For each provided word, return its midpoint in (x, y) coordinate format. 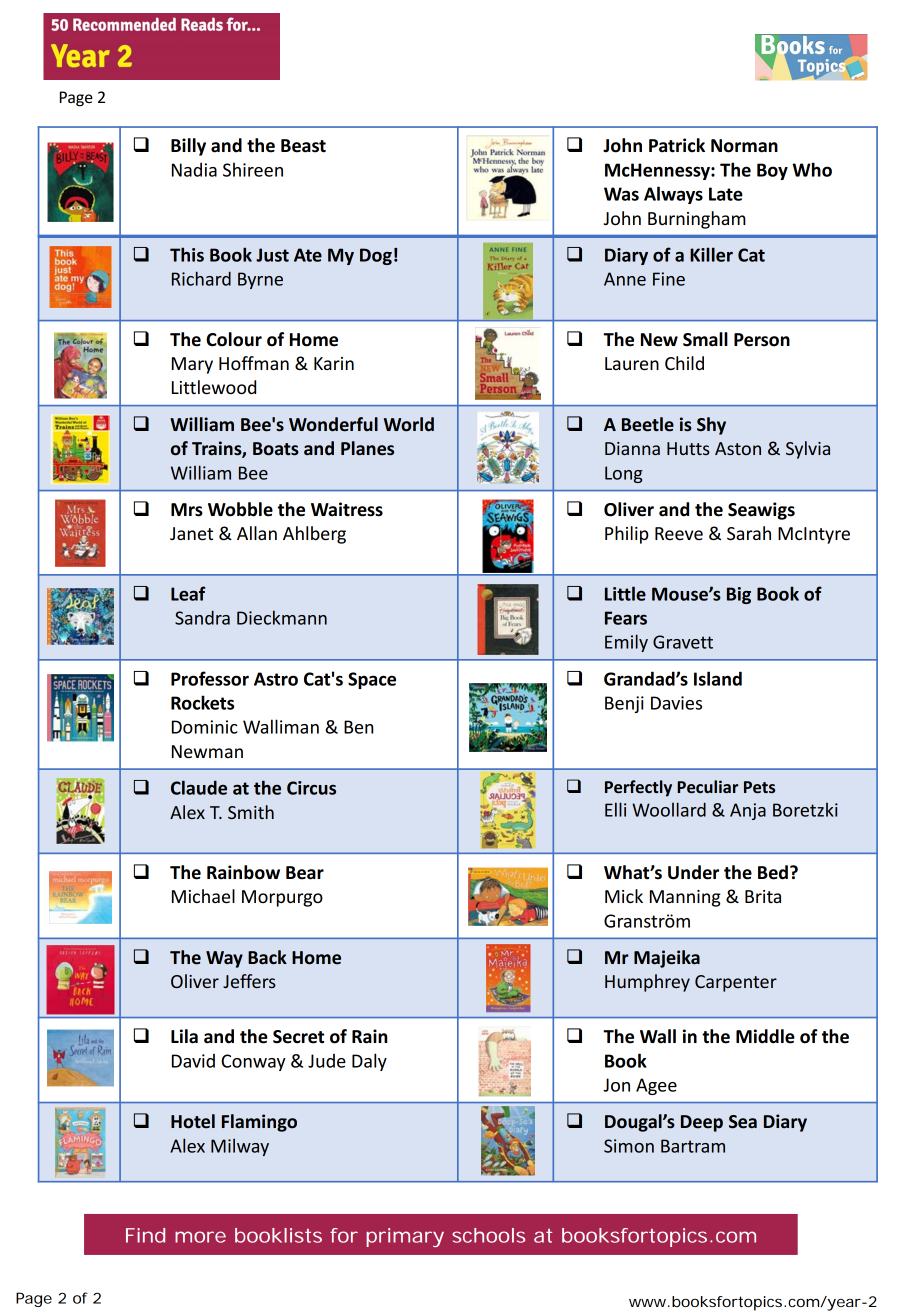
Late (726, 194)
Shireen (253, 169)
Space (372, 680)
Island (718, 678)
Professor (210, 678)
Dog (376, 256)
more (200, 1237)
